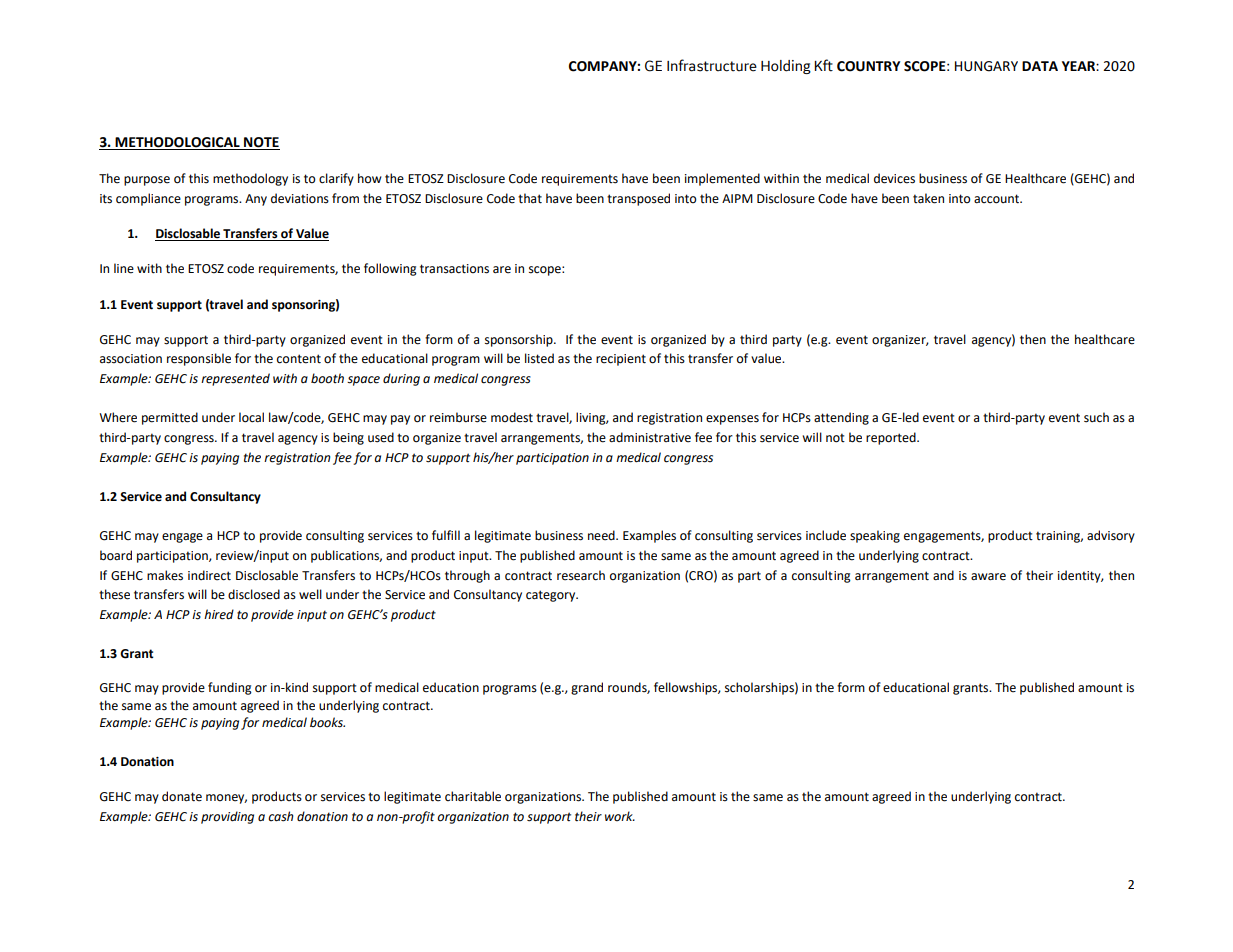 The height and width of the screenshot is (952, 1233). What do you see at coordinates (209, 575) in the screenshot?
I see `indirect` at bounding box center [209, 575].
